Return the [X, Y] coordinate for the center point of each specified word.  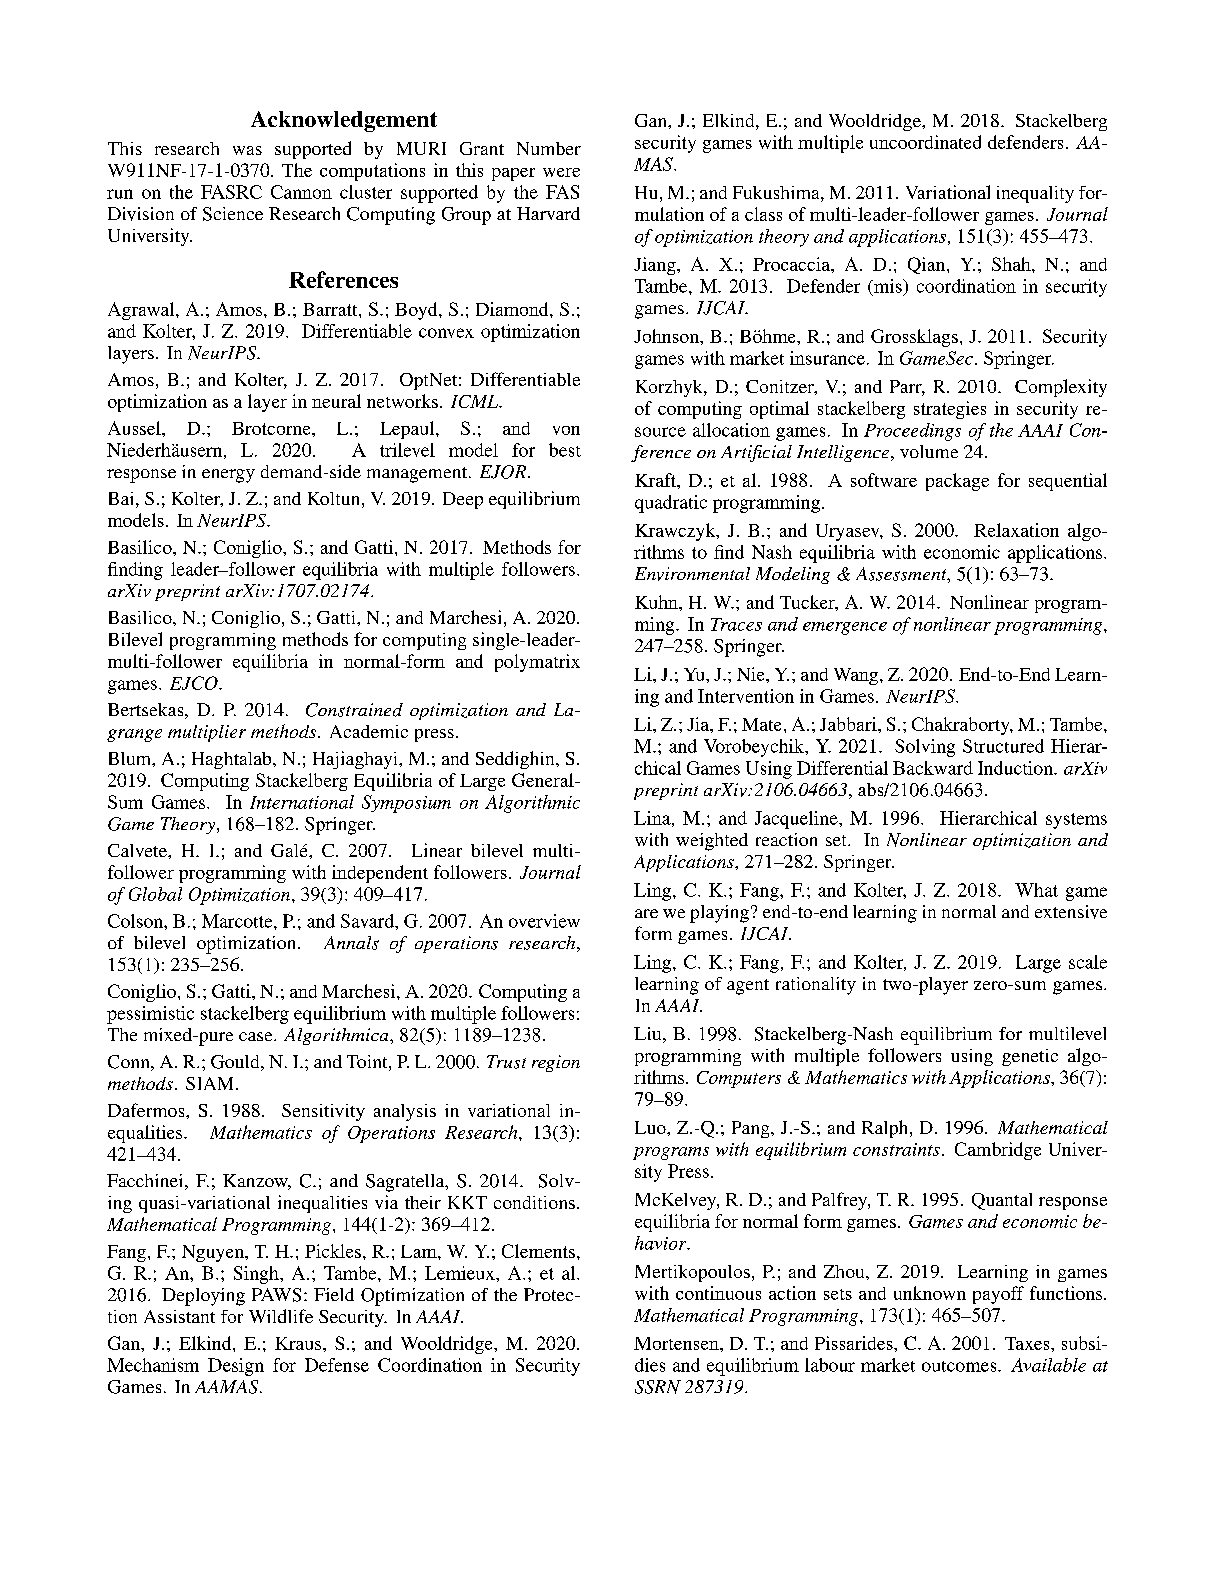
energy [228, 476]
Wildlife [281, 1316]
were [561, 172]
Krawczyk [676, 532]
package [957, 482]
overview [544, 921]
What [1036, 890]
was [247, 150]
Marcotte [238, 921]
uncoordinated [925, 142]
